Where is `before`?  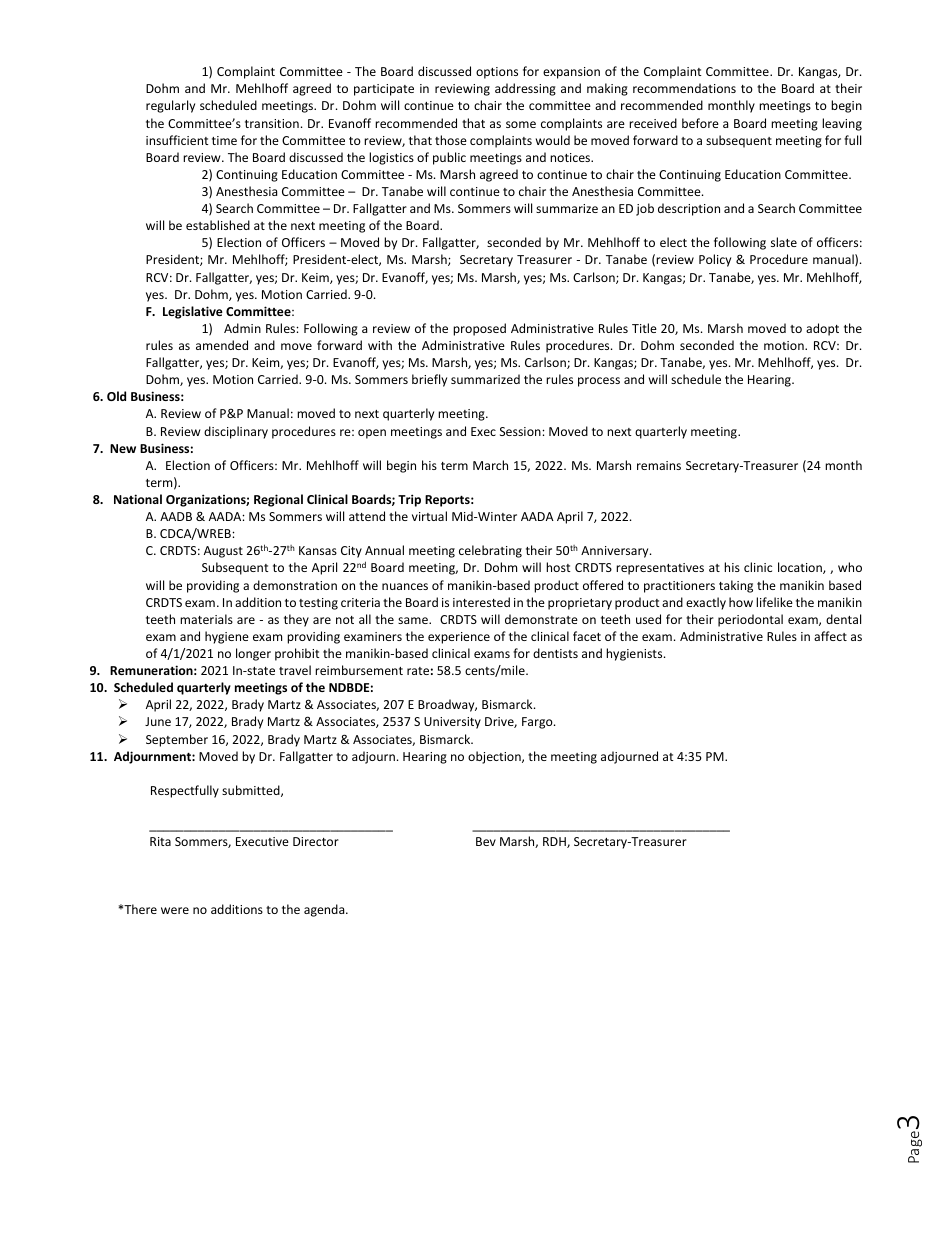
before is located at coordinates (700, 123).
